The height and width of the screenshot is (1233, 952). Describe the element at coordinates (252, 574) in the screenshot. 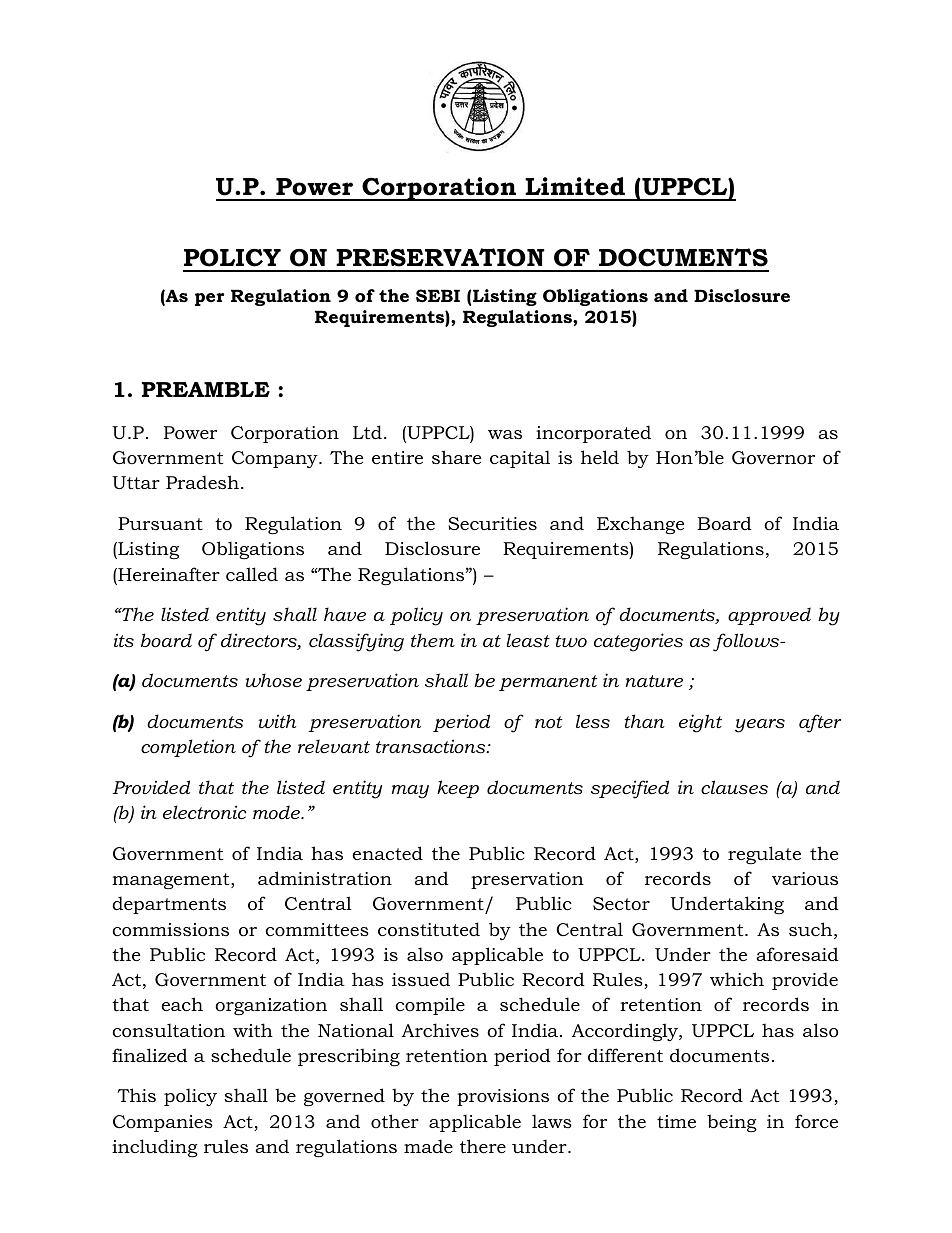

I see `called` at that location.
